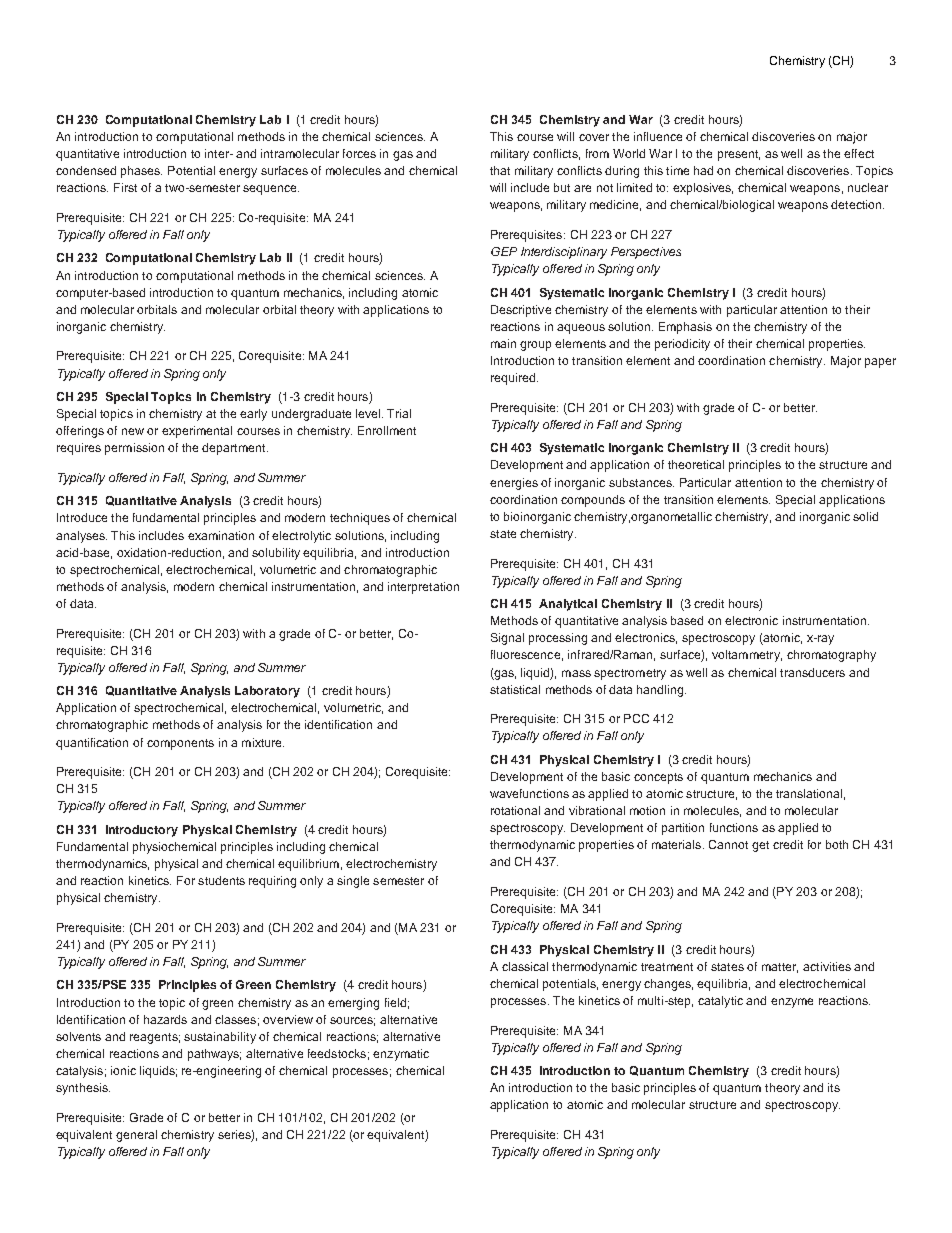 The width and height of the page is (952, 1233). I want to click on Introductory, so click(142, 831).
